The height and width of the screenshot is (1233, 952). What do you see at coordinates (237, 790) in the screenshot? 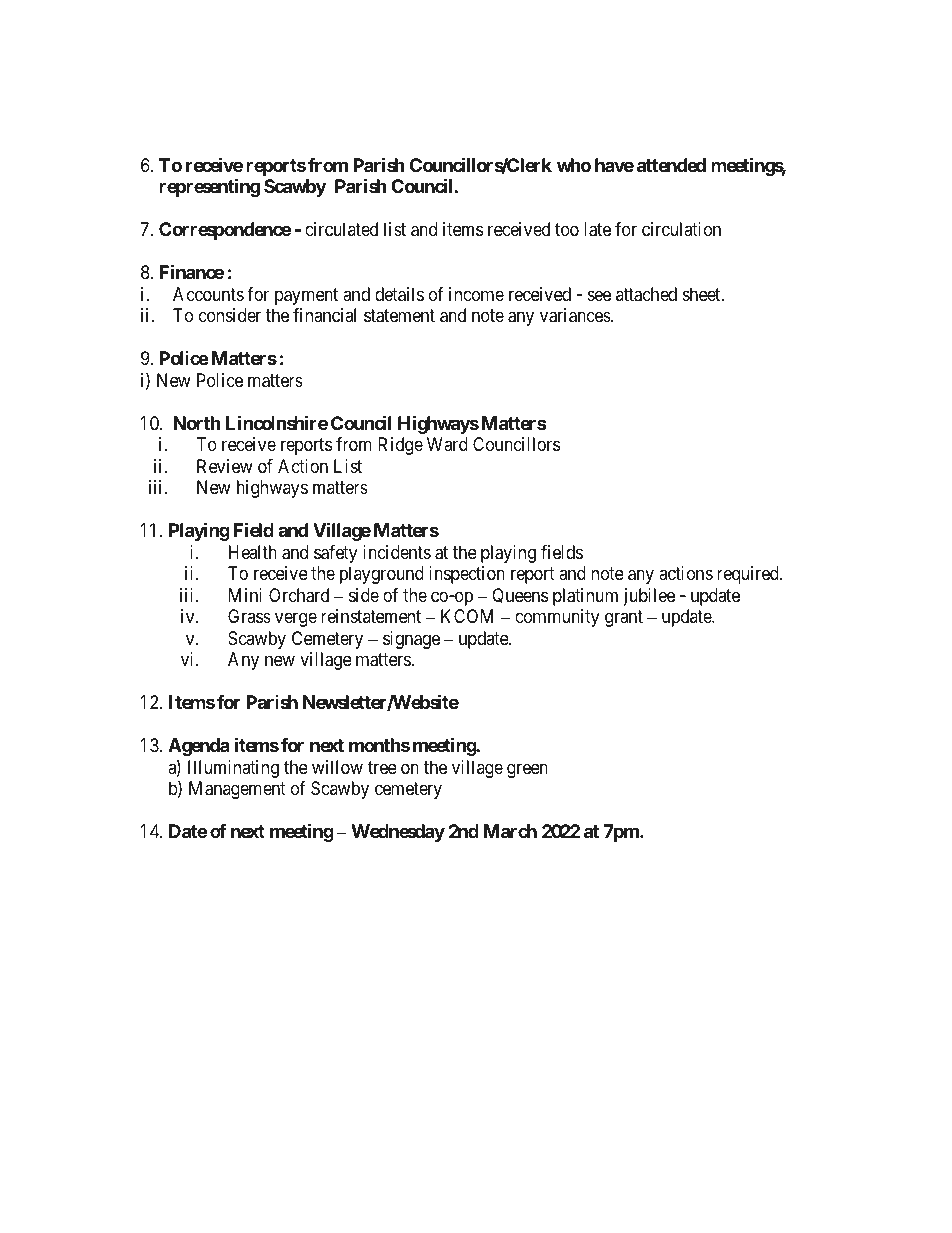
I see `Management` at bounding box center [237, 790].
